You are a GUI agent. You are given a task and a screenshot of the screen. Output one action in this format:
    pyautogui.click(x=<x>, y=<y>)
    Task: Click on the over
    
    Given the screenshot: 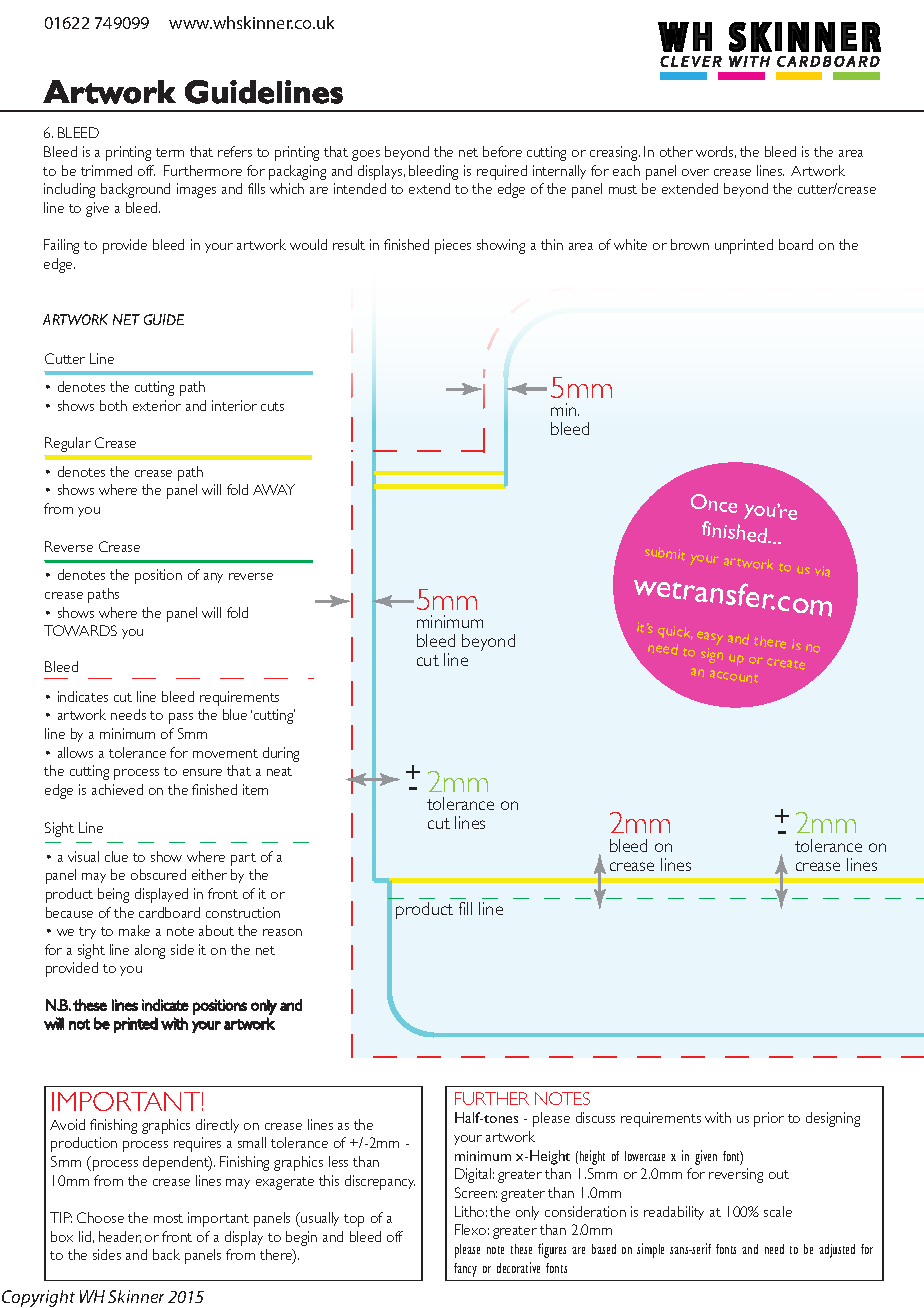 What is the action you would take?
    pyautogui.click(x=695, y=172)
